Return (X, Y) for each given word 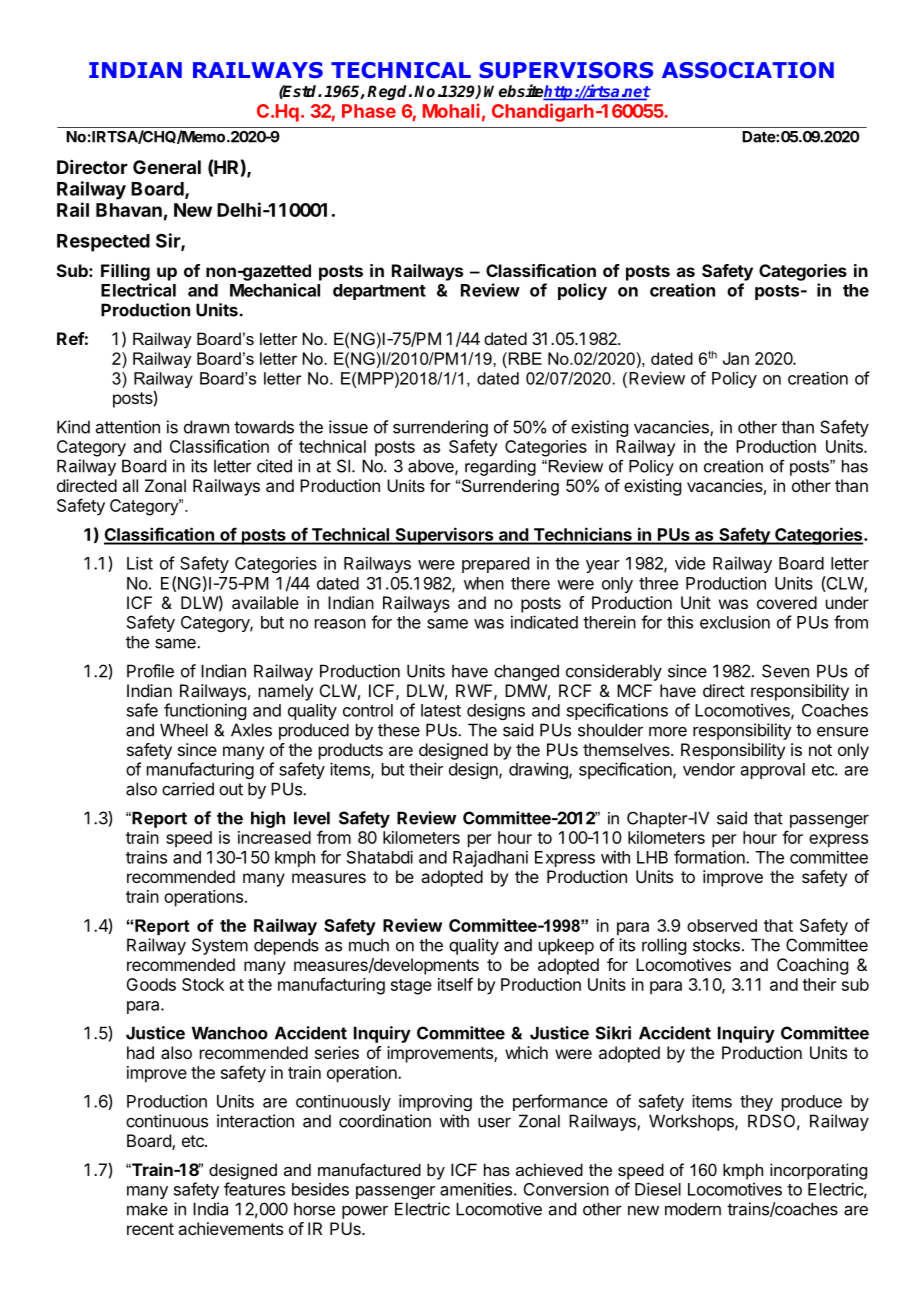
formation (710, 857)
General (167, 167)
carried (188, 789)
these (399, 730)
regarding (500, 468)
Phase (369, 111)
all (130, 485)
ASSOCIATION (748, 70)
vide (690, 563)
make (147, 1209)
